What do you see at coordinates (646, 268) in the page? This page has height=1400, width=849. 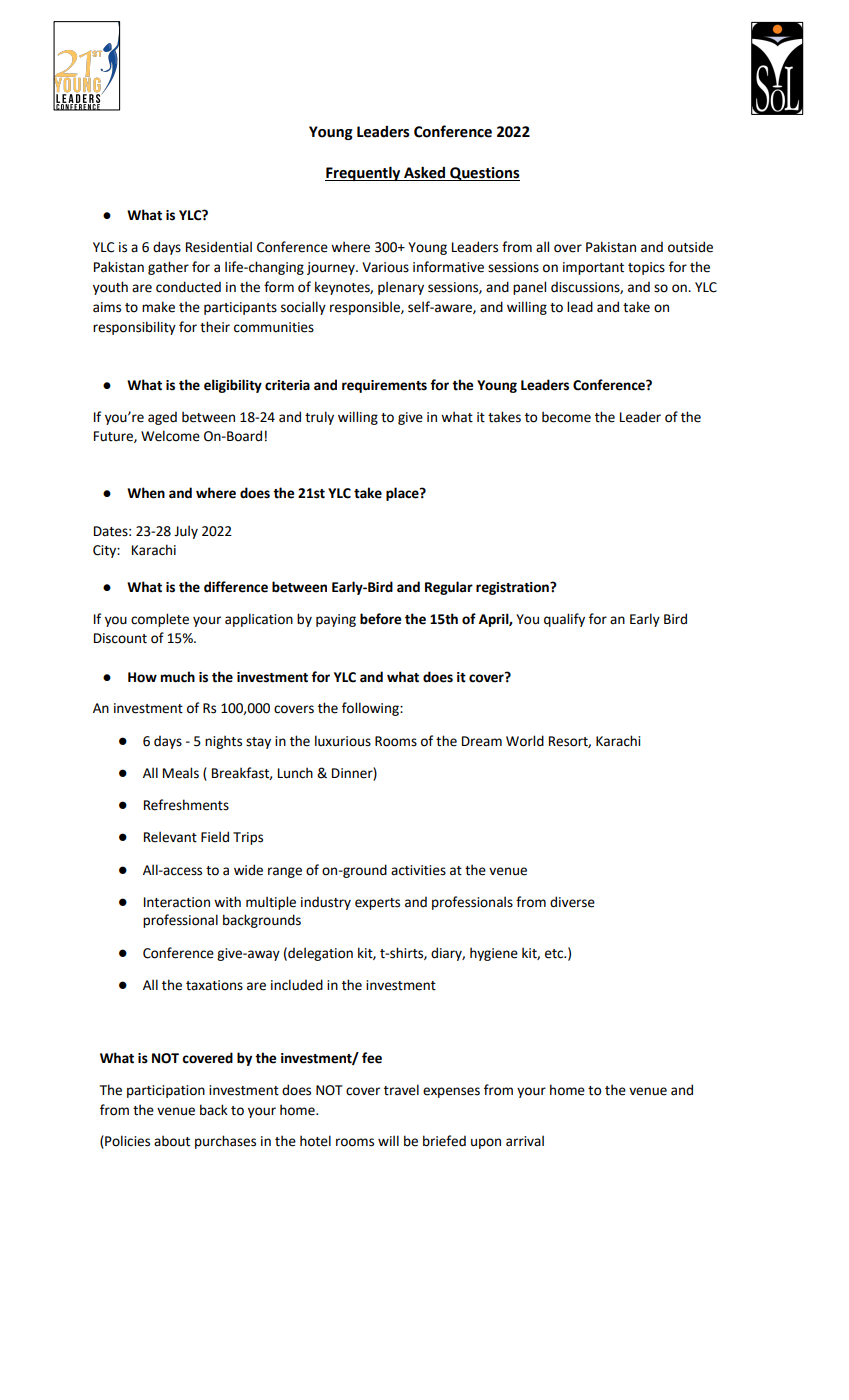 I see `topics` at bounding box center [646, 268].
